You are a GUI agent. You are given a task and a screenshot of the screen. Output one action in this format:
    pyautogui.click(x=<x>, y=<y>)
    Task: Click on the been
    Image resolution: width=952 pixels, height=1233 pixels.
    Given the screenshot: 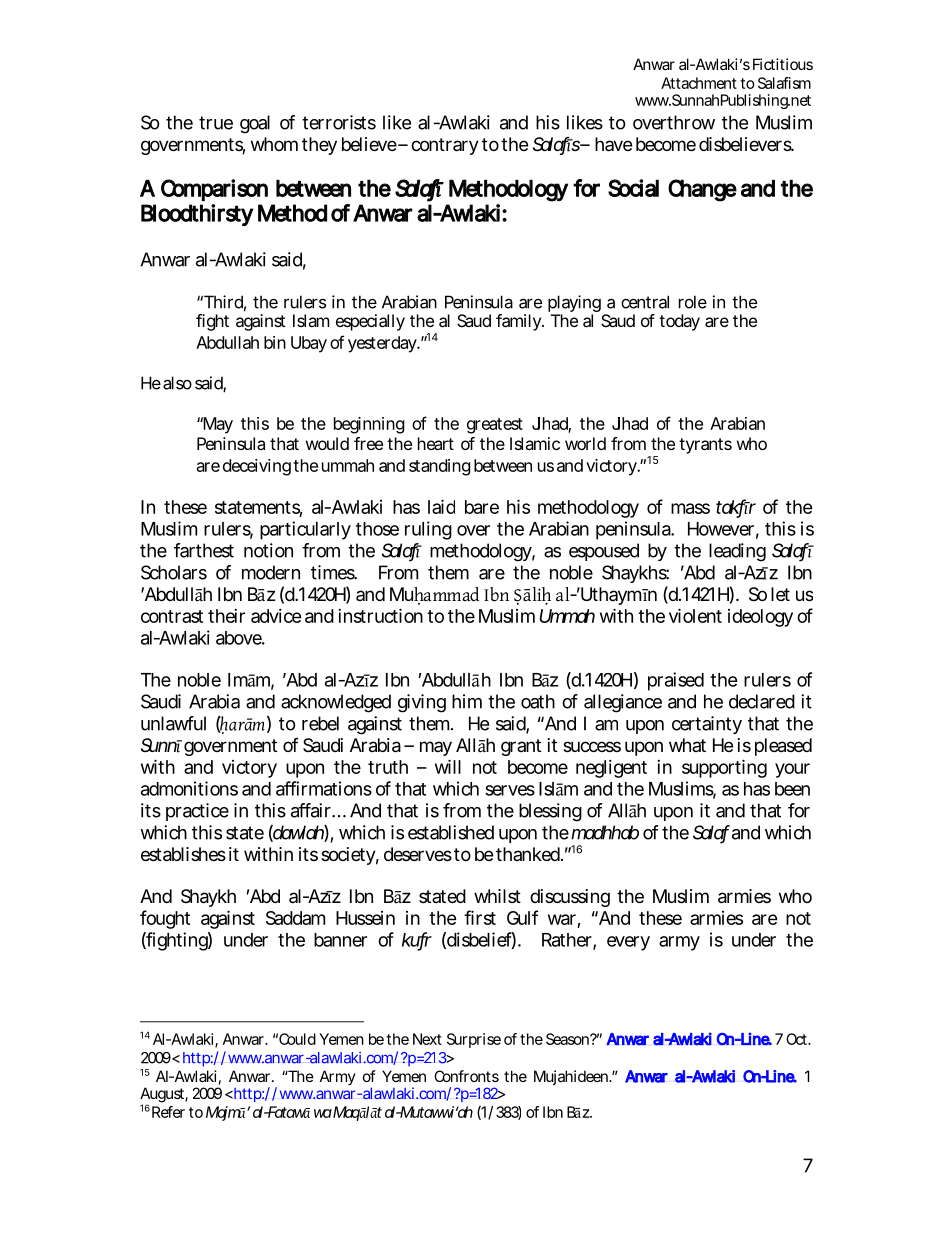 What is the action you would take?
    pyautogui.click(x=792, y=789)
